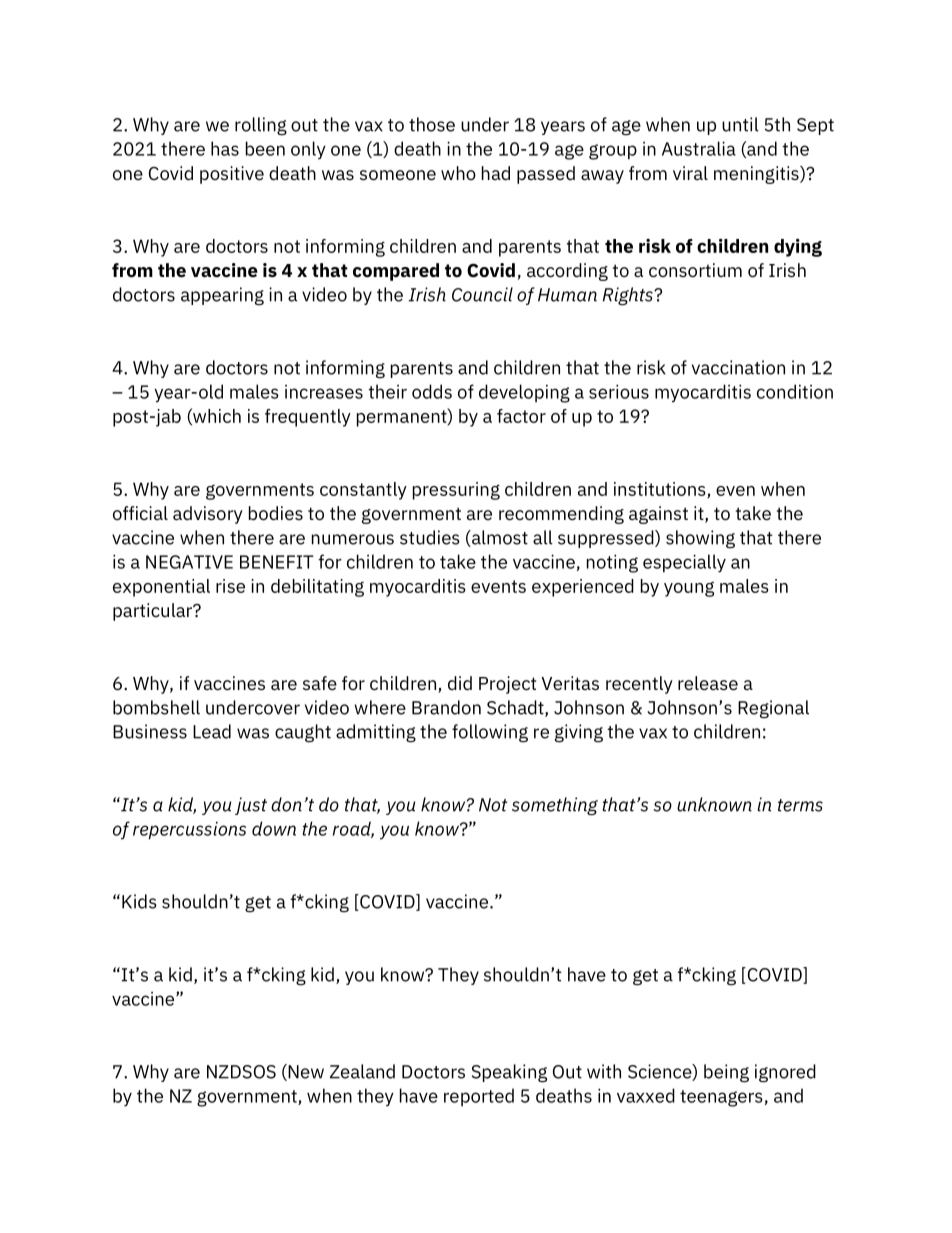 The height and width of the page is (1233, 952). I want to click on advisory, so click(208, 515).
